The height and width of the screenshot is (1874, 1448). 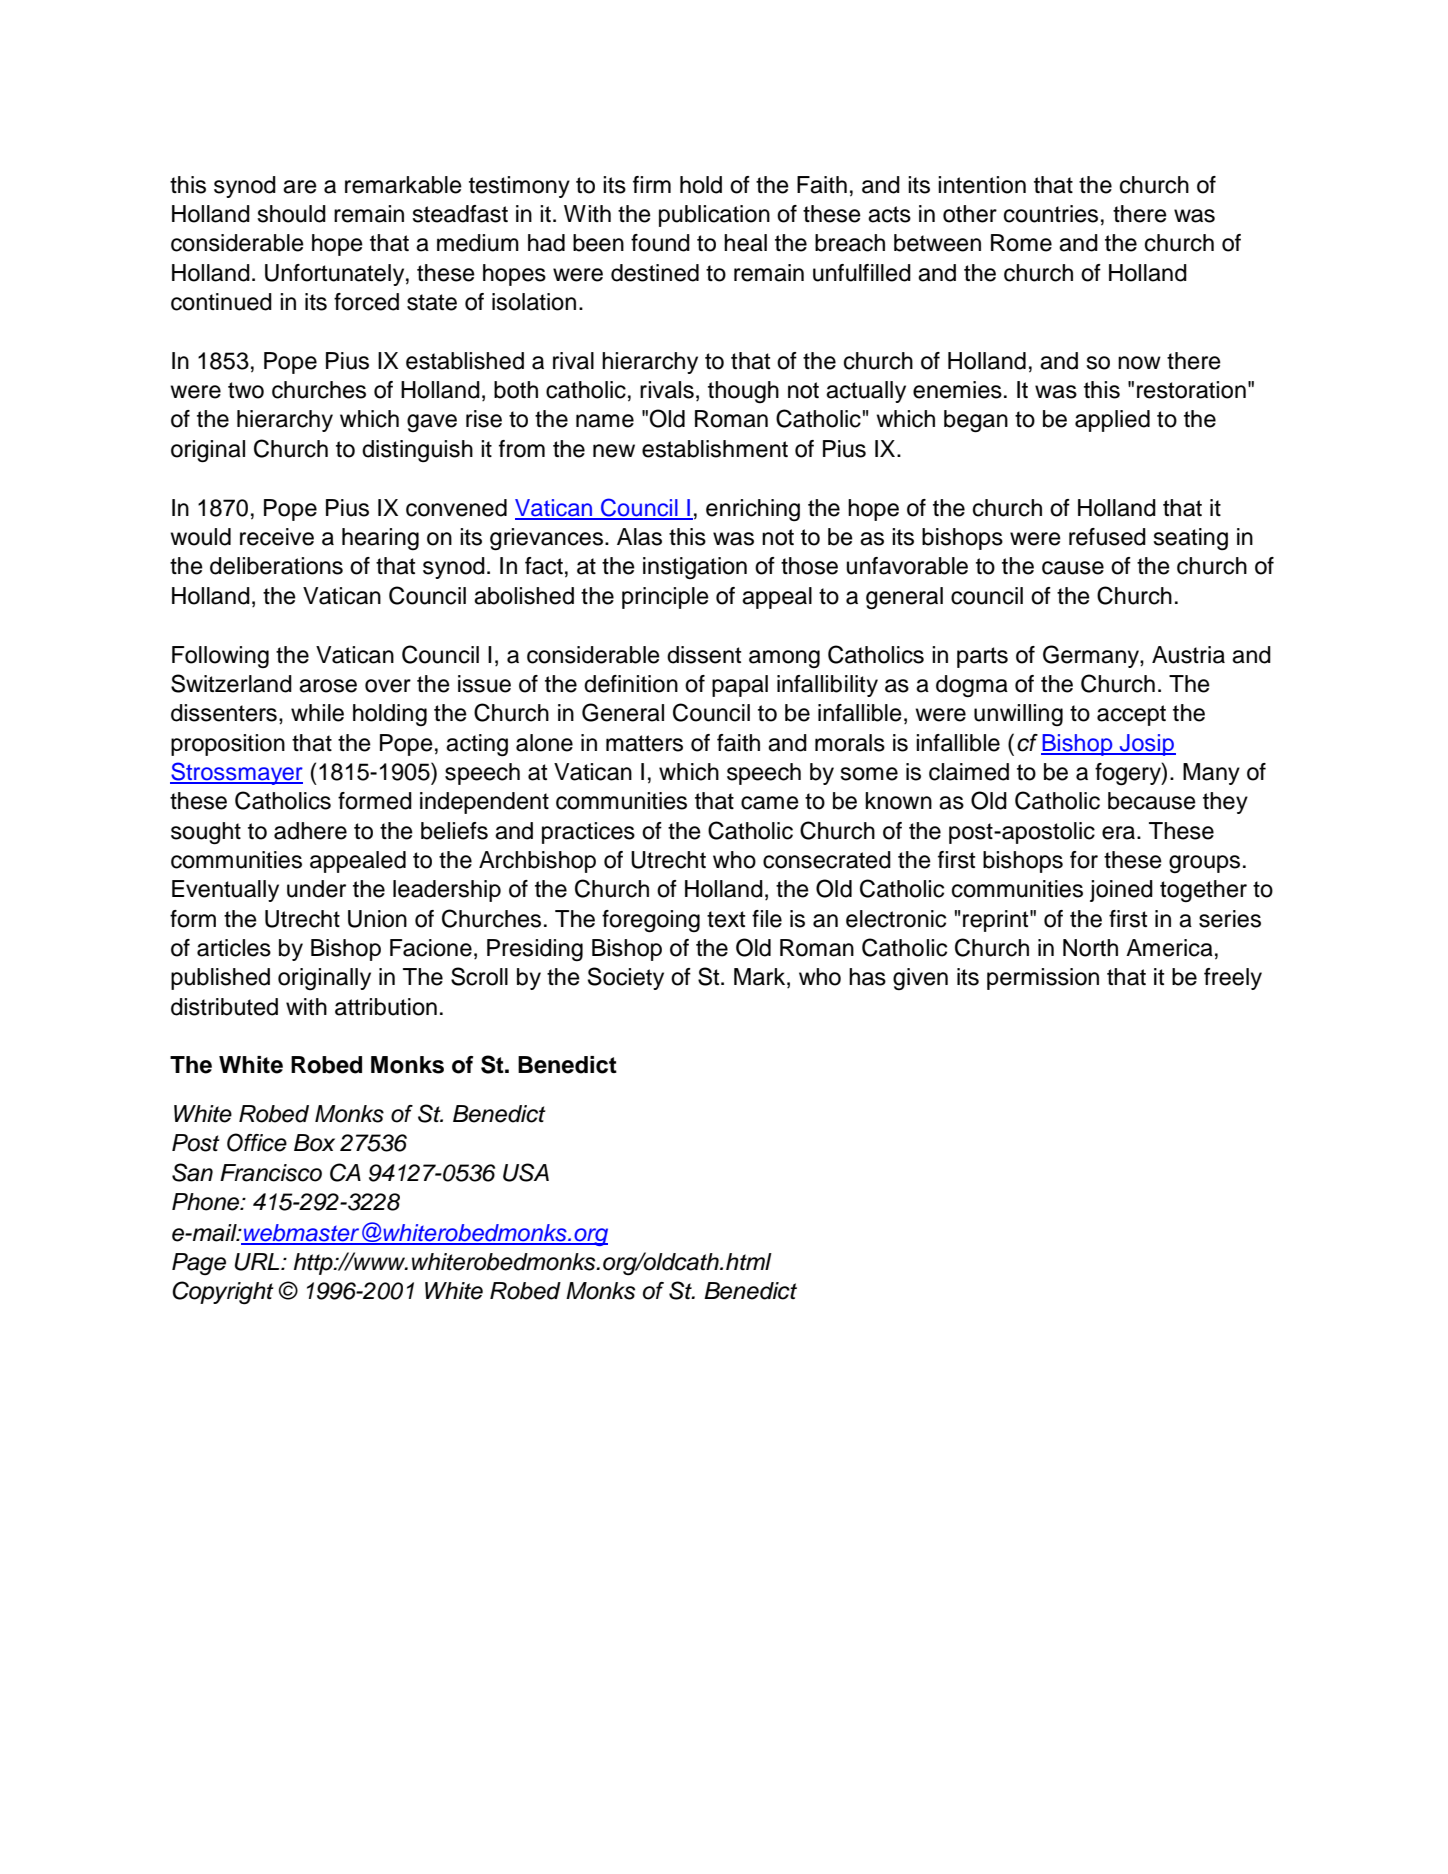 What do you see at coordinates (258, 1262) in the screenshot?
I see `URL` at bounding box center [258, 1262].
